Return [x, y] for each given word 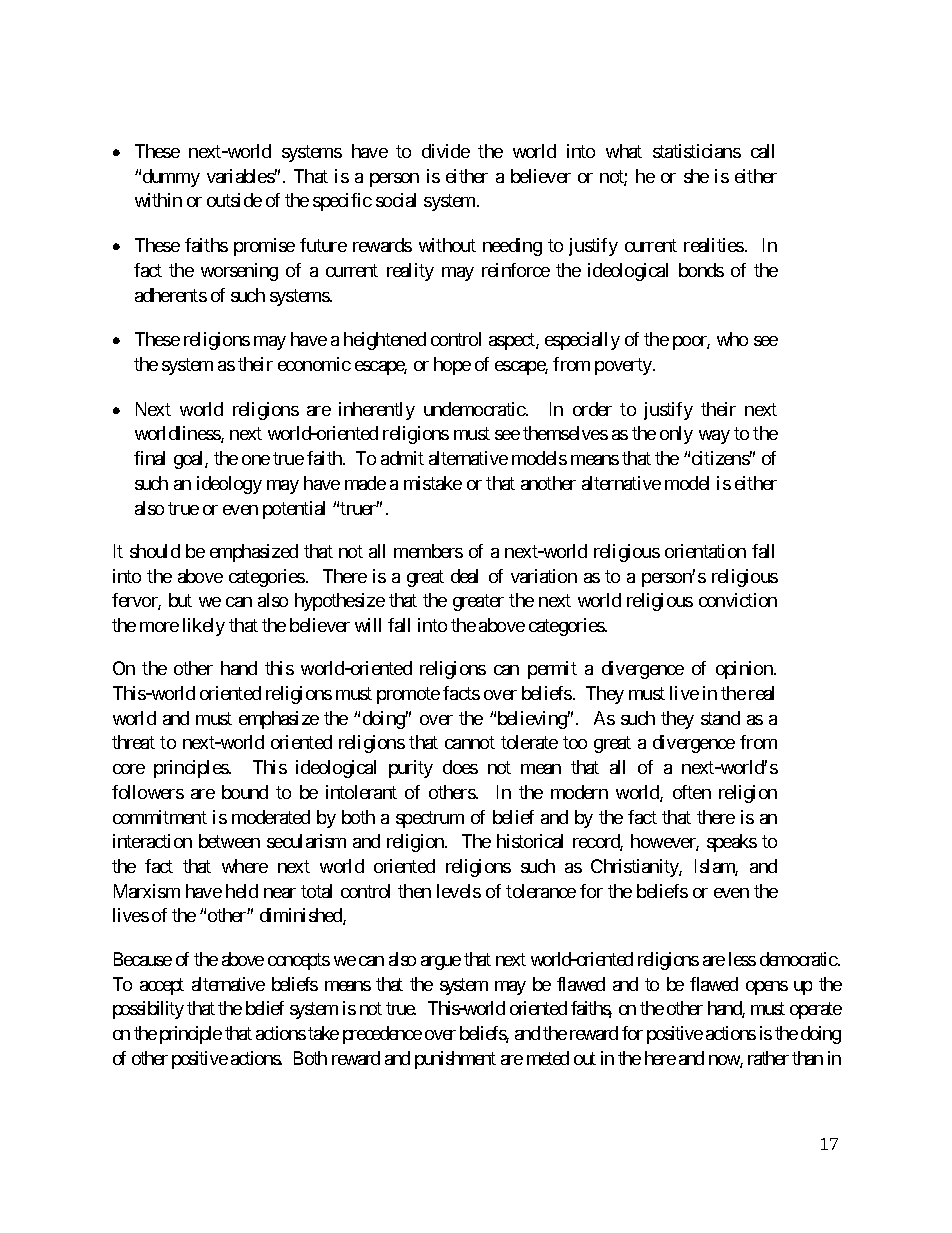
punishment [455, 1060]
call [762, 151]
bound [245, 792]
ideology [229, 485]
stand [720, 718]
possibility [148, 1010]
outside [234, 200]
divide [446, 151]
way [714, 437]
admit [402, 458]
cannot [470, 743]
